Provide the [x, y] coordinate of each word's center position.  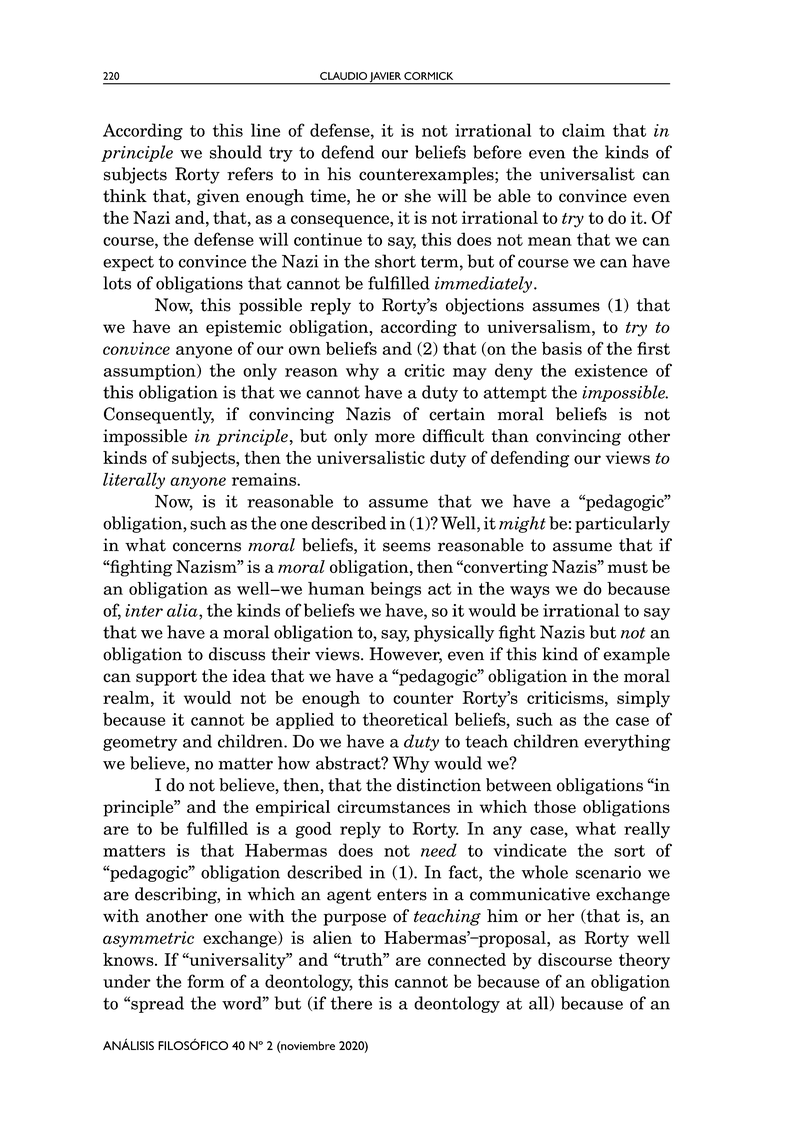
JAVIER [385, 78]
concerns [207, 547]
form [205, 981]
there [351, 1003]
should [236, 152]
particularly [622, 524]
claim [583, 130]
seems [407, 547]
